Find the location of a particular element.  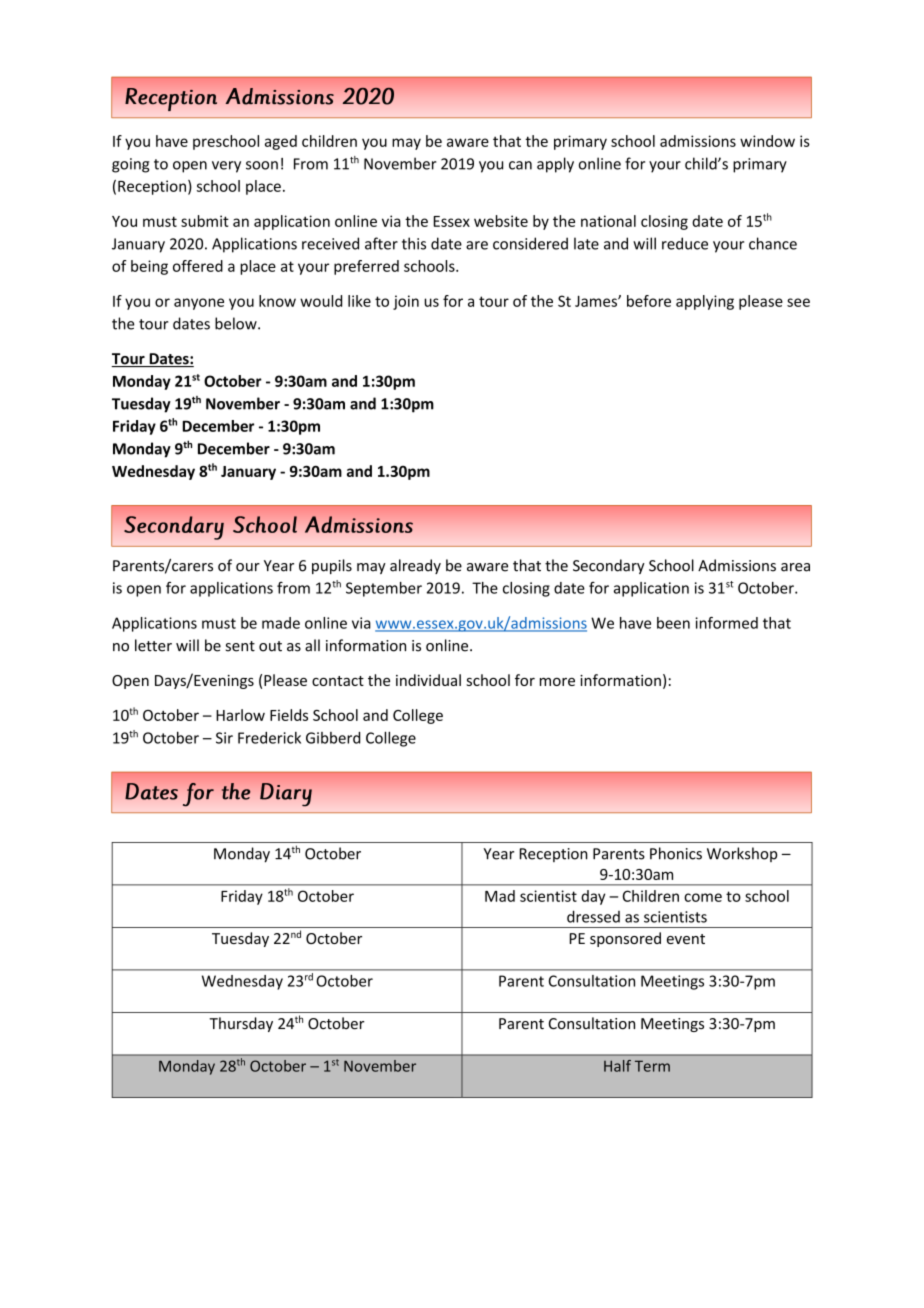

Half is located at coordinates (617, 1066).
